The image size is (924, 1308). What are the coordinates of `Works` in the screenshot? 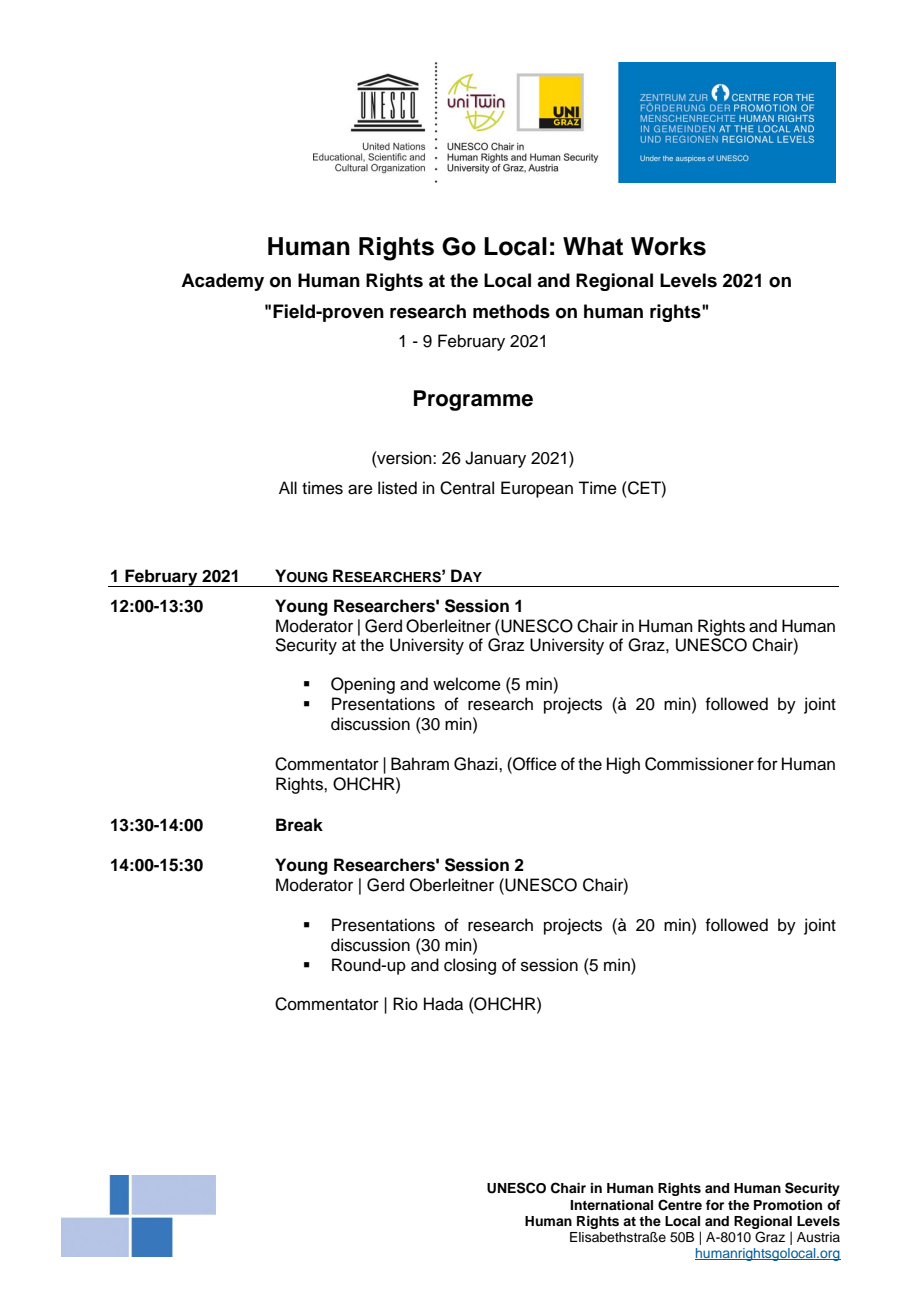 It's located at (668, 246).
